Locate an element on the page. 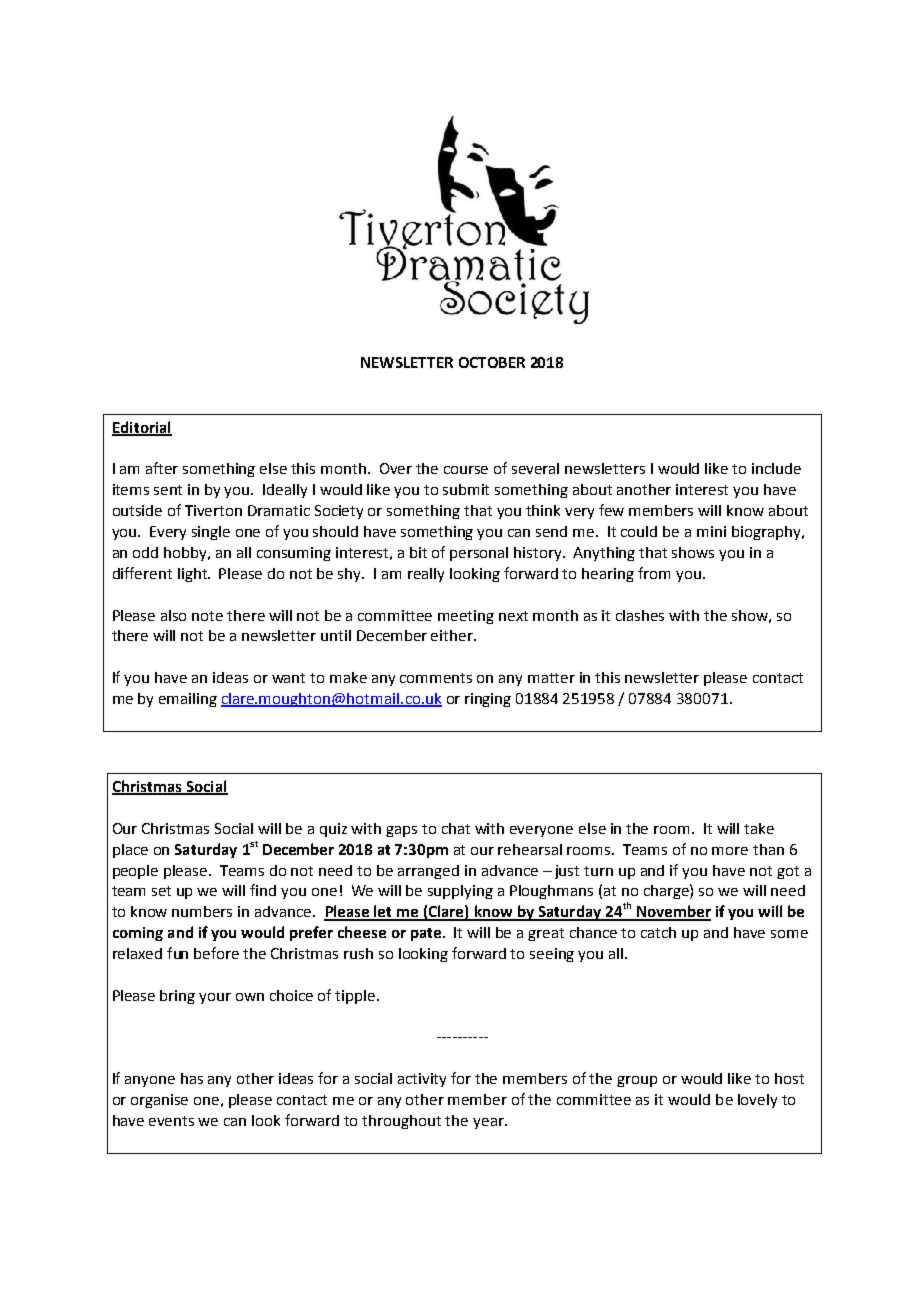 The image size is (924, 1308). Editorial is located at coordinates (142, 428).
